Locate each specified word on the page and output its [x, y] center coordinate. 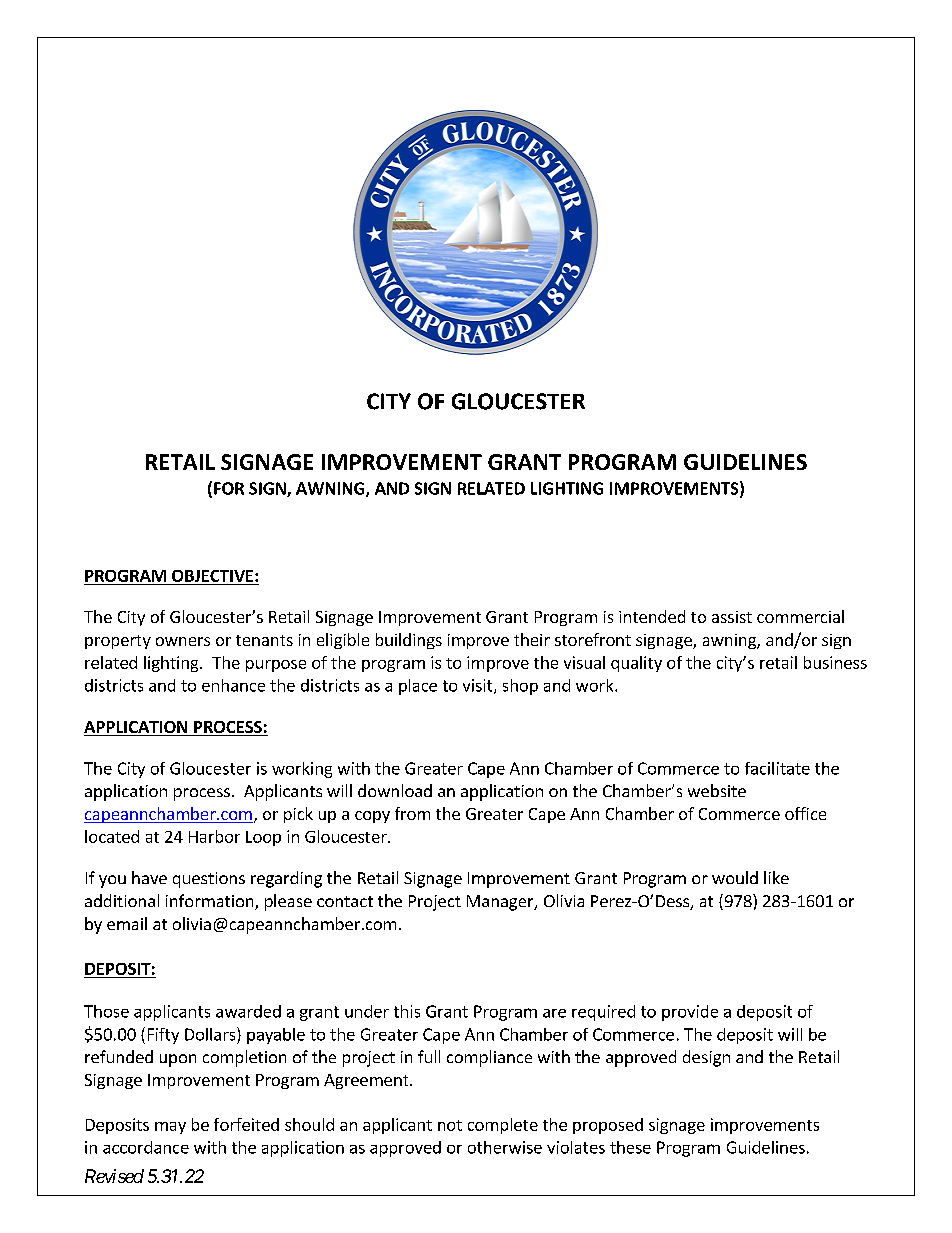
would [735, 877]
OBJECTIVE [214, 576]
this [407, 1011]
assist [732, 617]
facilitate [777, 768]
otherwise [505, 1147]
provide [690, 1013]
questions [209, 880]
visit [479, 686]
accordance [146, 1147]
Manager [501, 903]
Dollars [211, 1034]
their [532, 639]
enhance [233, 685]
